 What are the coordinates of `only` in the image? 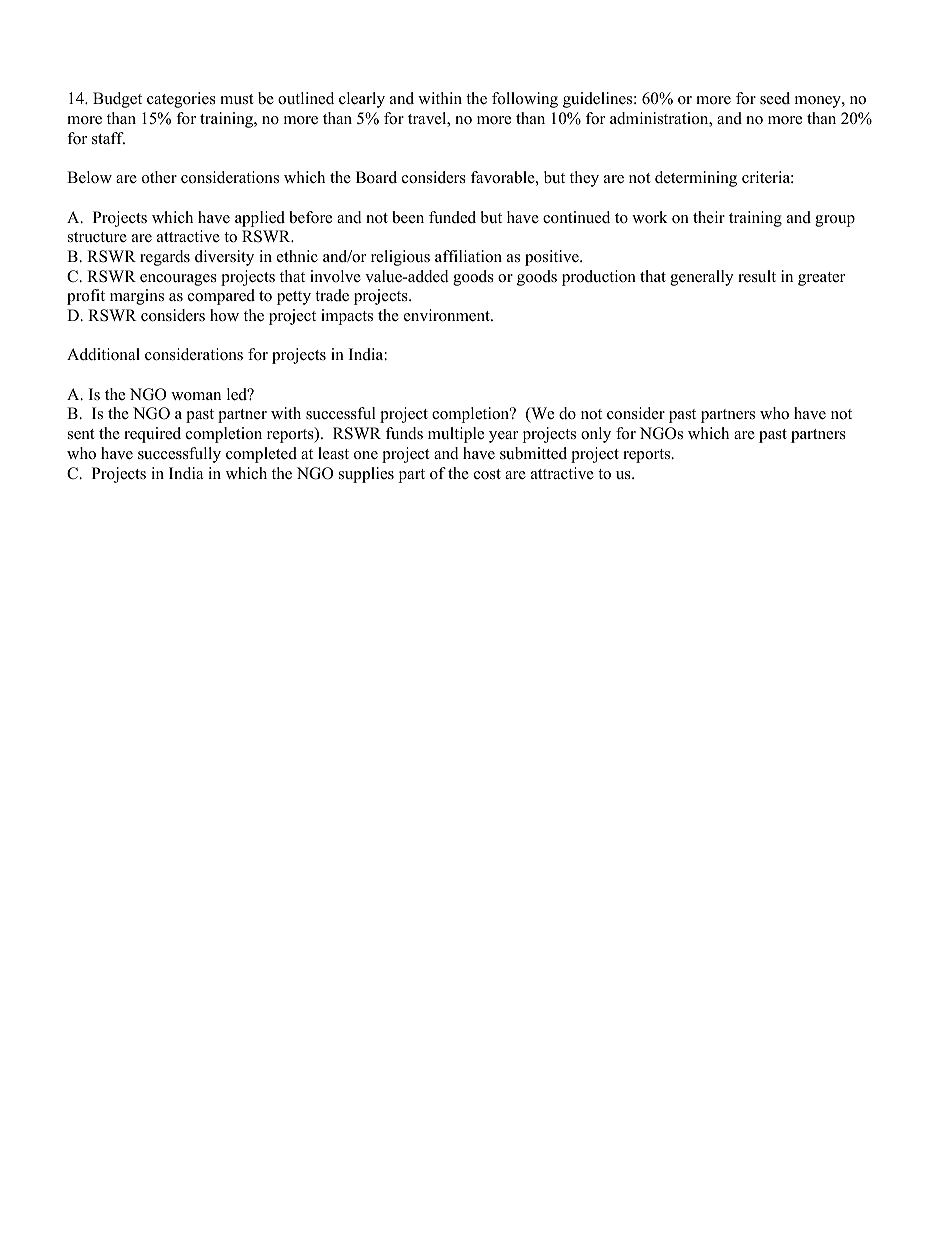 It's located at (596, 435).
